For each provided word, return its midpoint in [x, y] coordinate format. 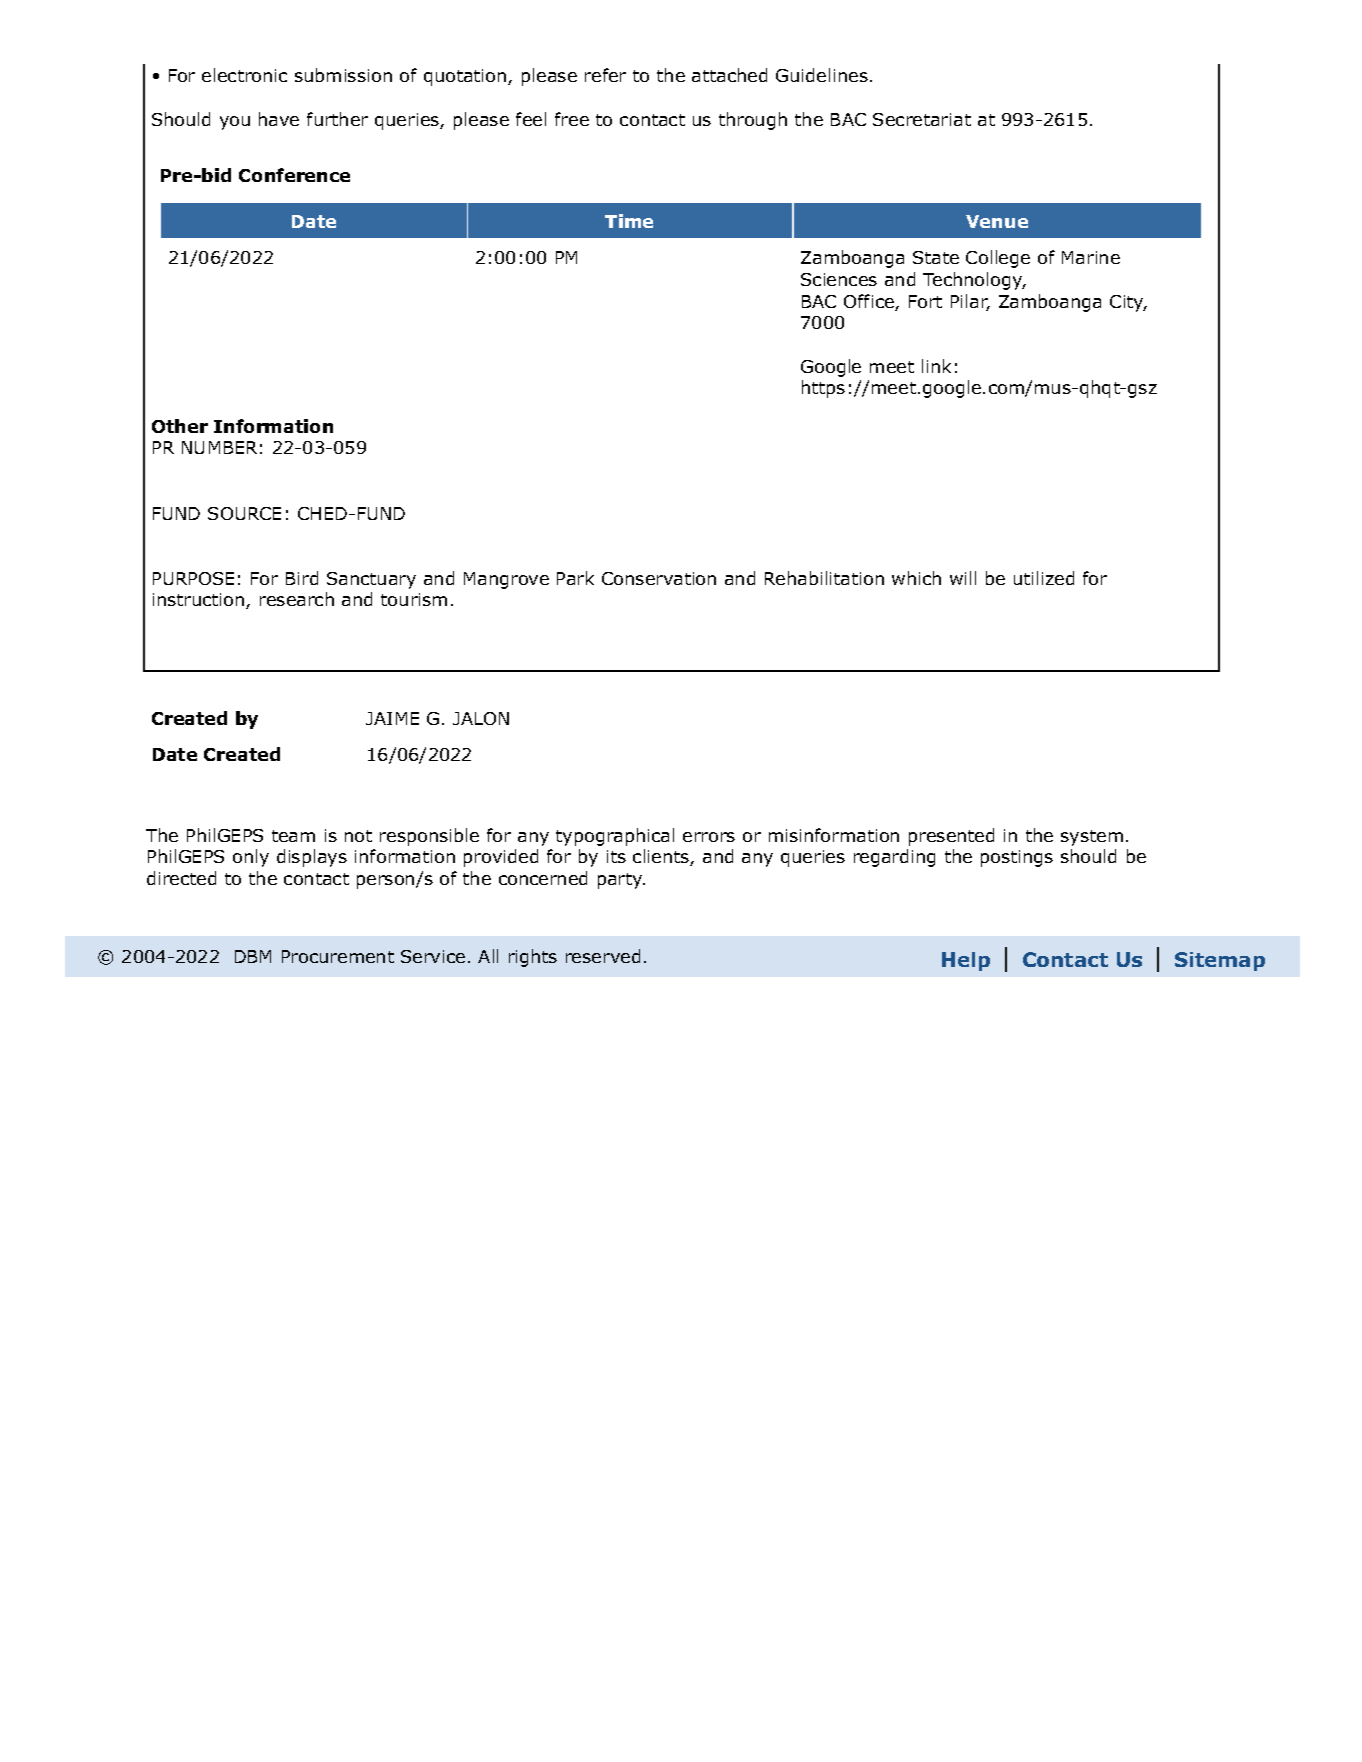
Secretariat [922, 119]
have [279, 119]
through [753, 121]
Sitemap [1220, 961]
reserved [603, 956]
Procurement [338, 956]
